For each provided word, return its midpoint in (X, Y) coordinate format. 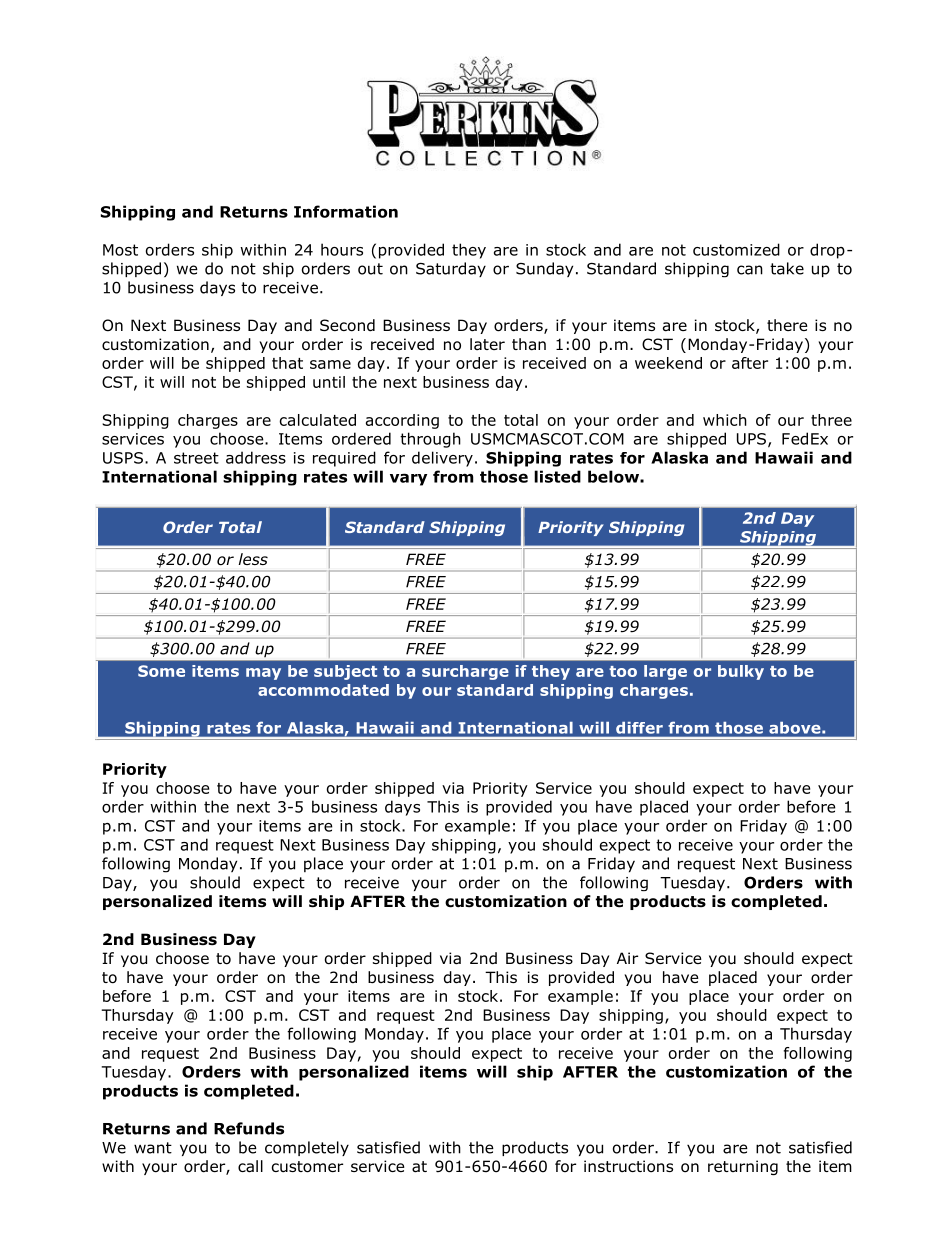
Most (120, 250)
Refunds (249, 1128)
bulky (741, 672)
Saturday (451, 269)
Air (627, 958)
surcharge (465, 672)
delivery (442, 459)
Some (161, 671)
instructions (628, 1166)
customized (736, 249)
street (196, 458)
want (153, 1148)
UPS (751, 439)
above (796, 728)
